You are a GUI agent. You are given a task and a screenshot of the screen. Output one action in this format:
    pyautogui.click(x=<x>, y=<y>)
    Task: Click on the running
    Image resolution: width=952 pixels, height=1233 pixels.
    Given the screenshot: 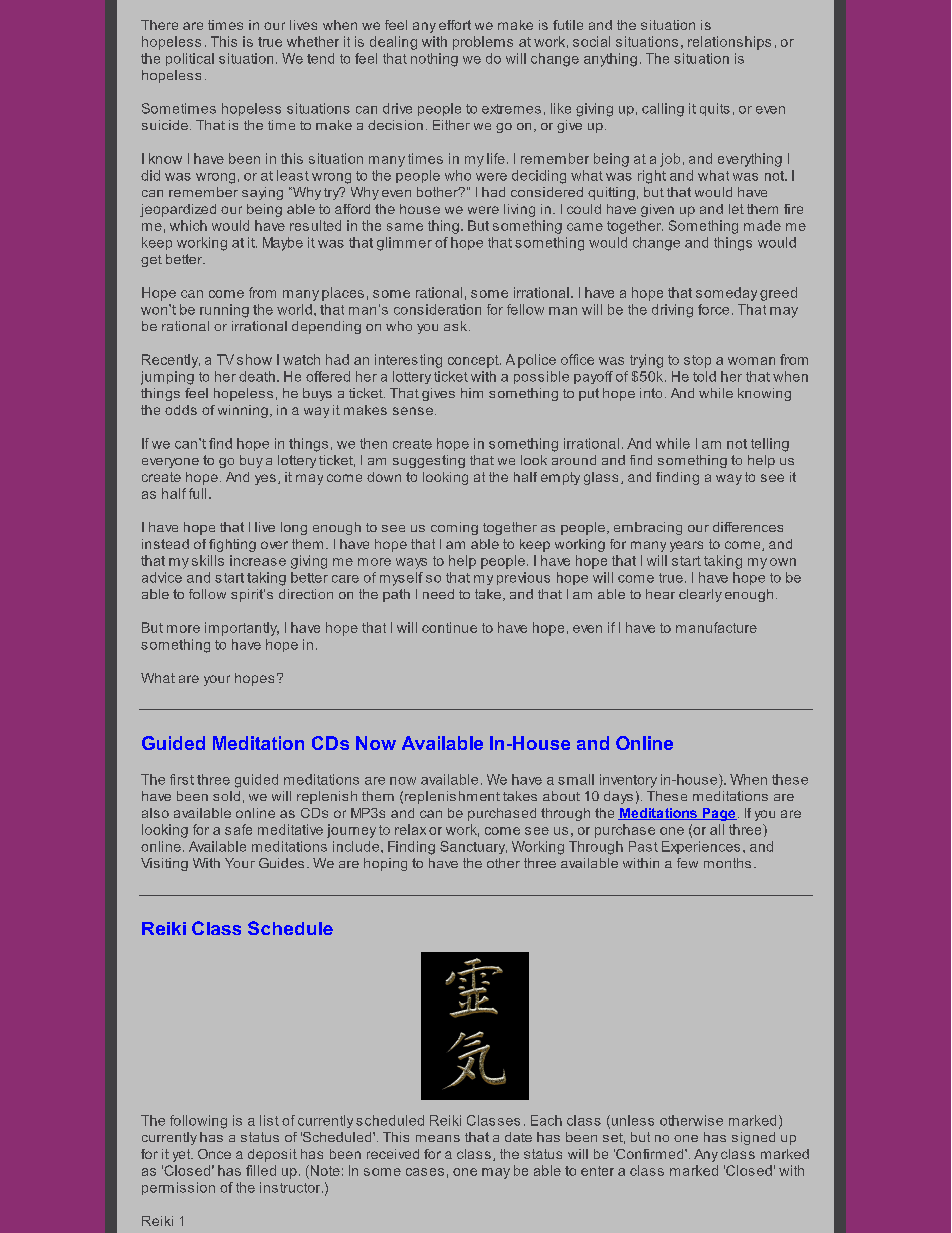 What is the action you would take?
    pyautogui.click(x=224, y=311)
